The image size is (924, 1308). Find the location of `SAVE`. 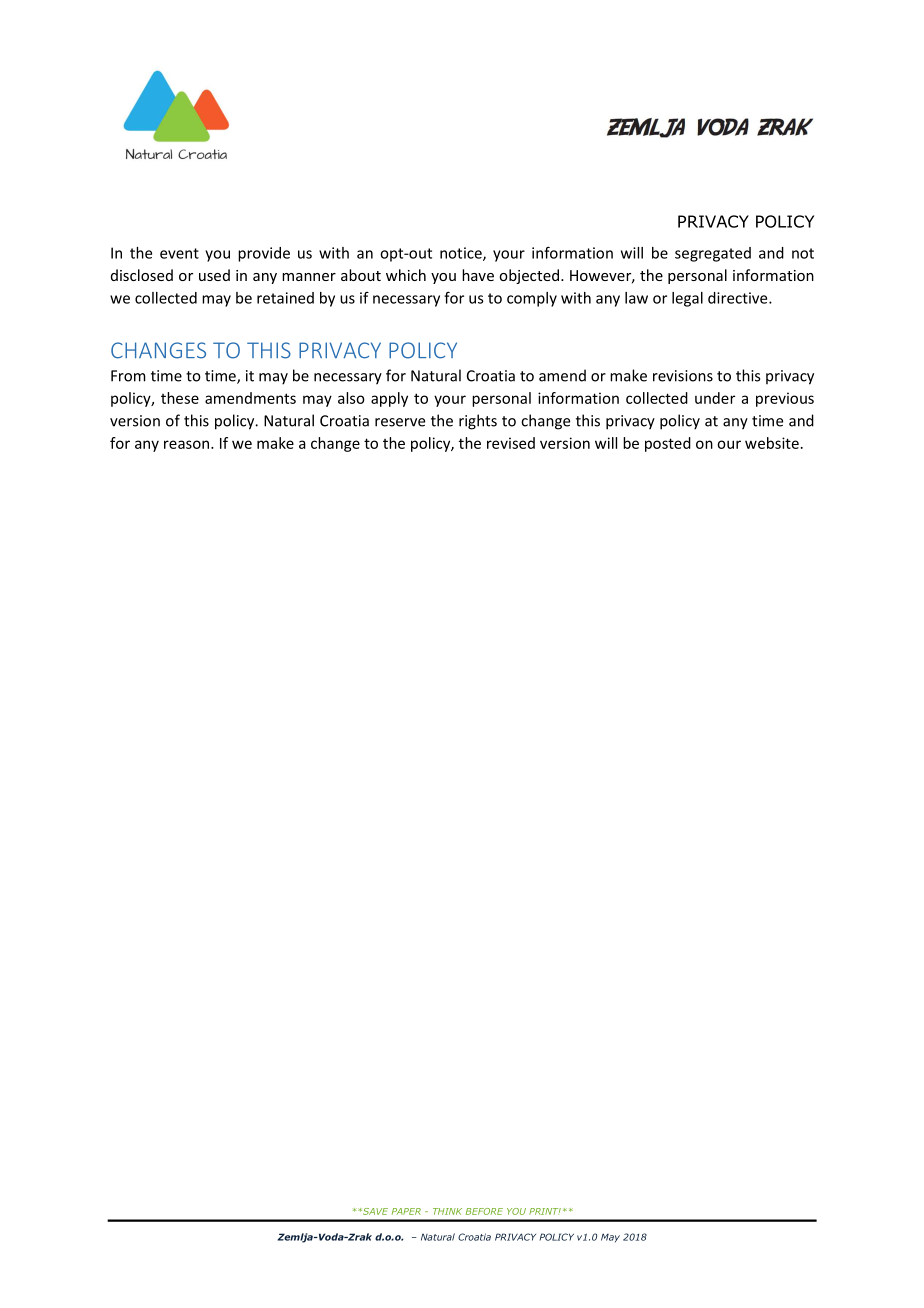

SAVE is located at coordinates (374, 1211).
